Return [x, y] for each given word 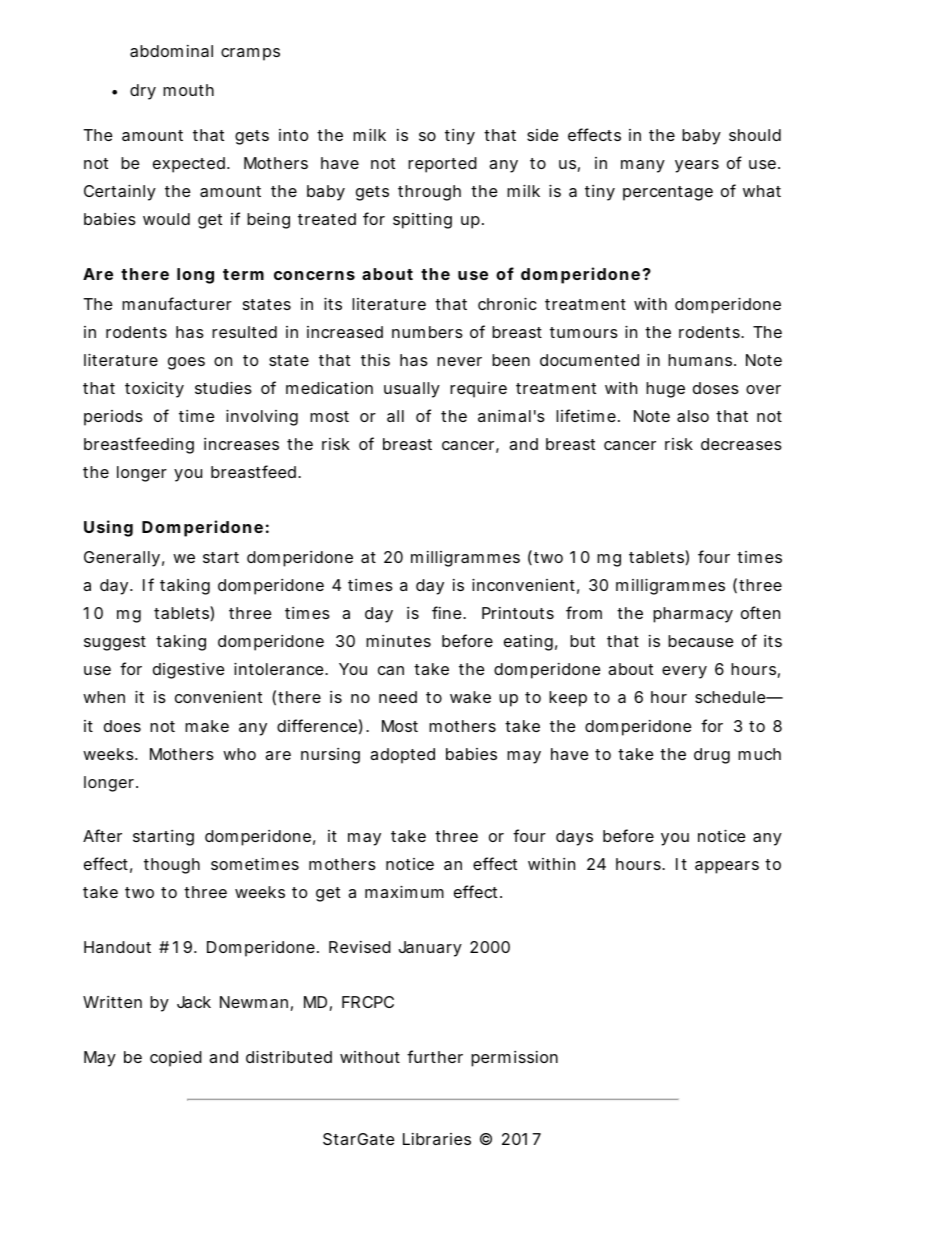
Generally [122, 559]
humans [701, 360]
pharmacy [693, 615]
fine [448, 612]
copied [176, 1059]
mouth [188, 90]
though [172, 866]
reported [442, 165]
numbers [427, 332]
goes [186, 363]
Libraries [437, 1139]
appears [727, 867]
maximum [404, 891]
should [755, 135]
